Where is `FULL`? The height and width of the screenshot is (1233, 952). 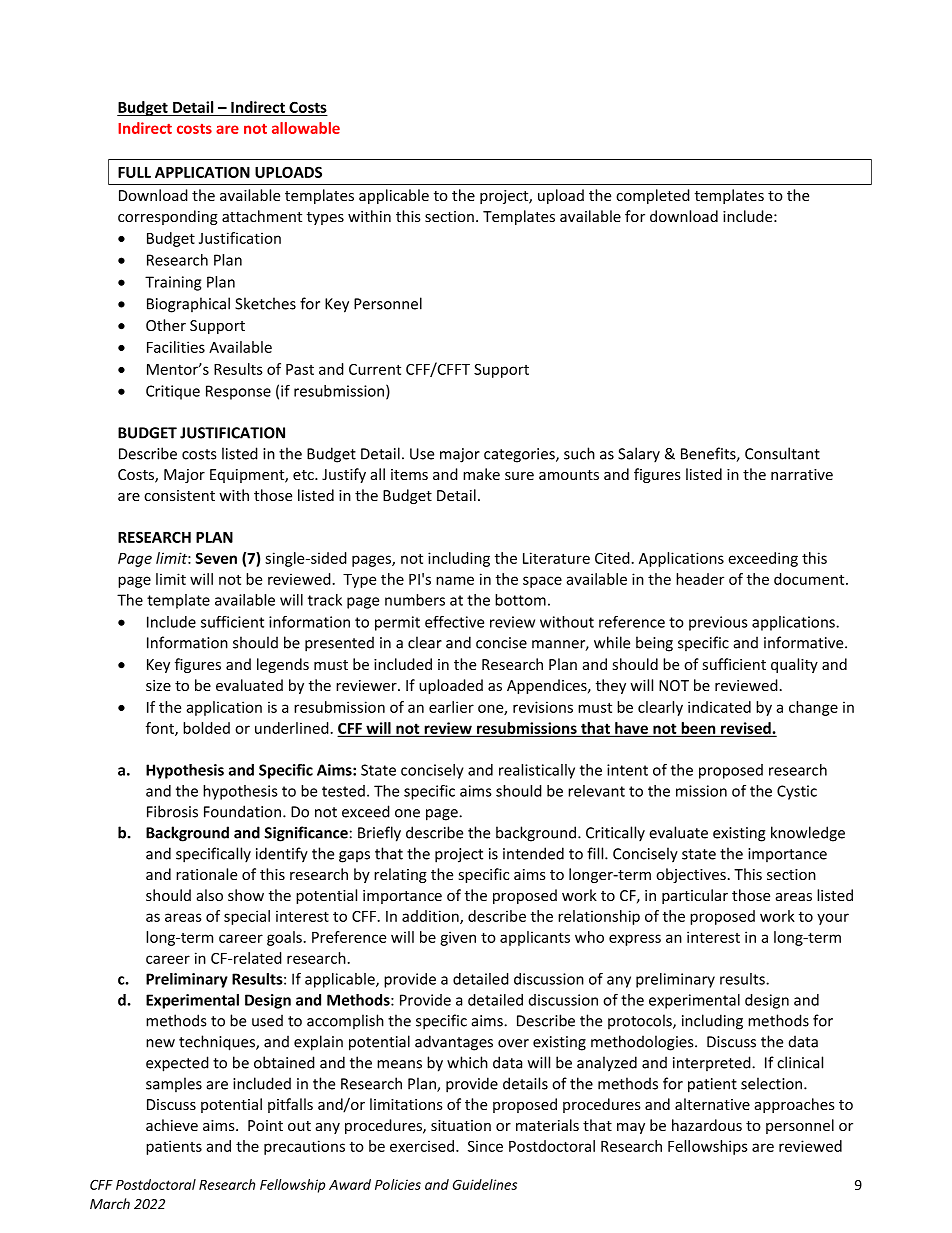 FULL is located at coordinates (134, 172).
